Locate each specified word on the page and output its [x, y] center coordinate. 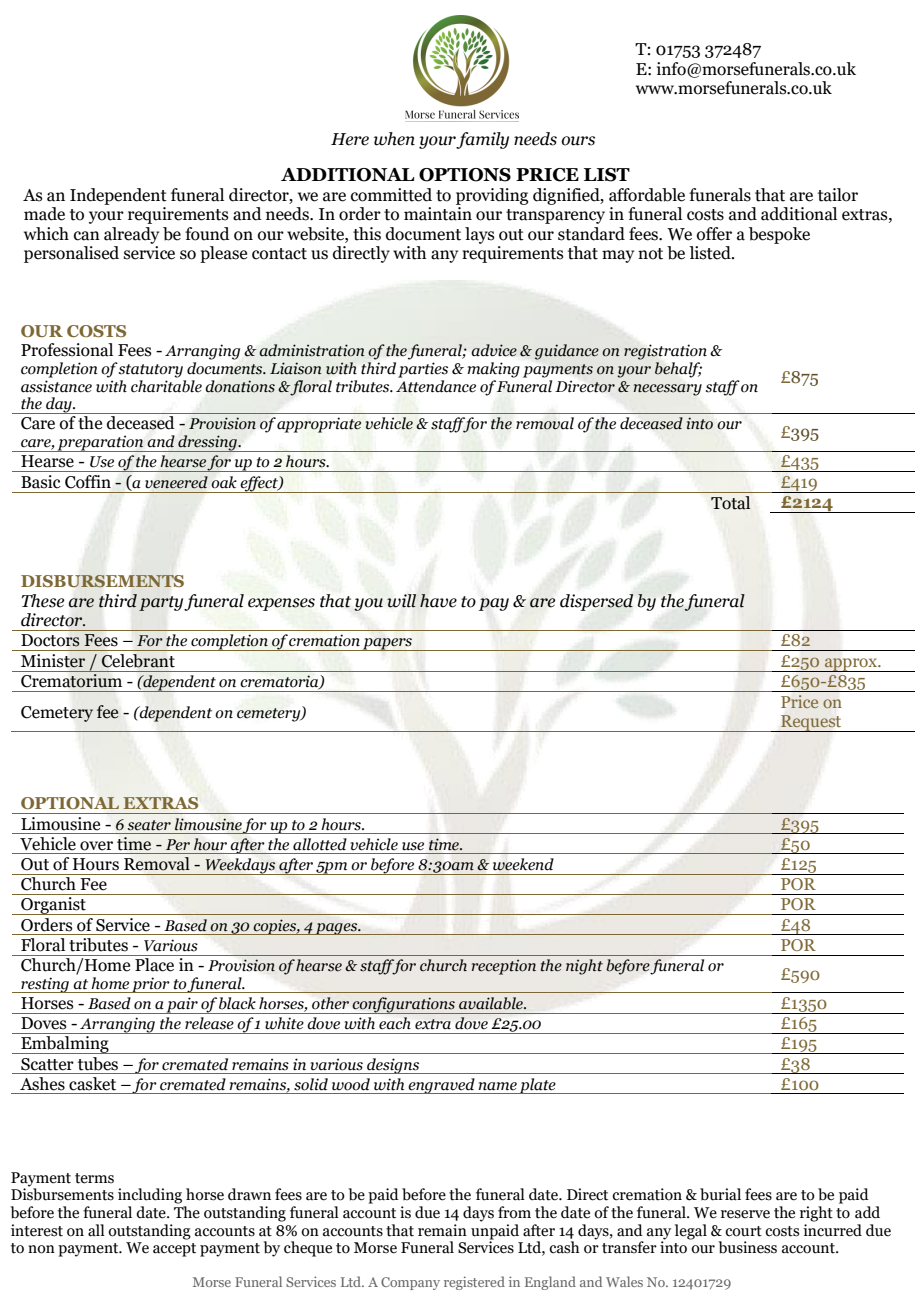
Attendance [436, 386]
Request [811, 723]
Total [730, 503]
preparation [100, 443]
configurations [404, 1005]
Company [410, 1283]
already [131, 235]
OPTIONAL [70, 803]
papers [387, 644]
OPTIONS [465, 175]
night [584, 967]
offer [714, 234]
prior [151, 985]
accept [174, 1250]
